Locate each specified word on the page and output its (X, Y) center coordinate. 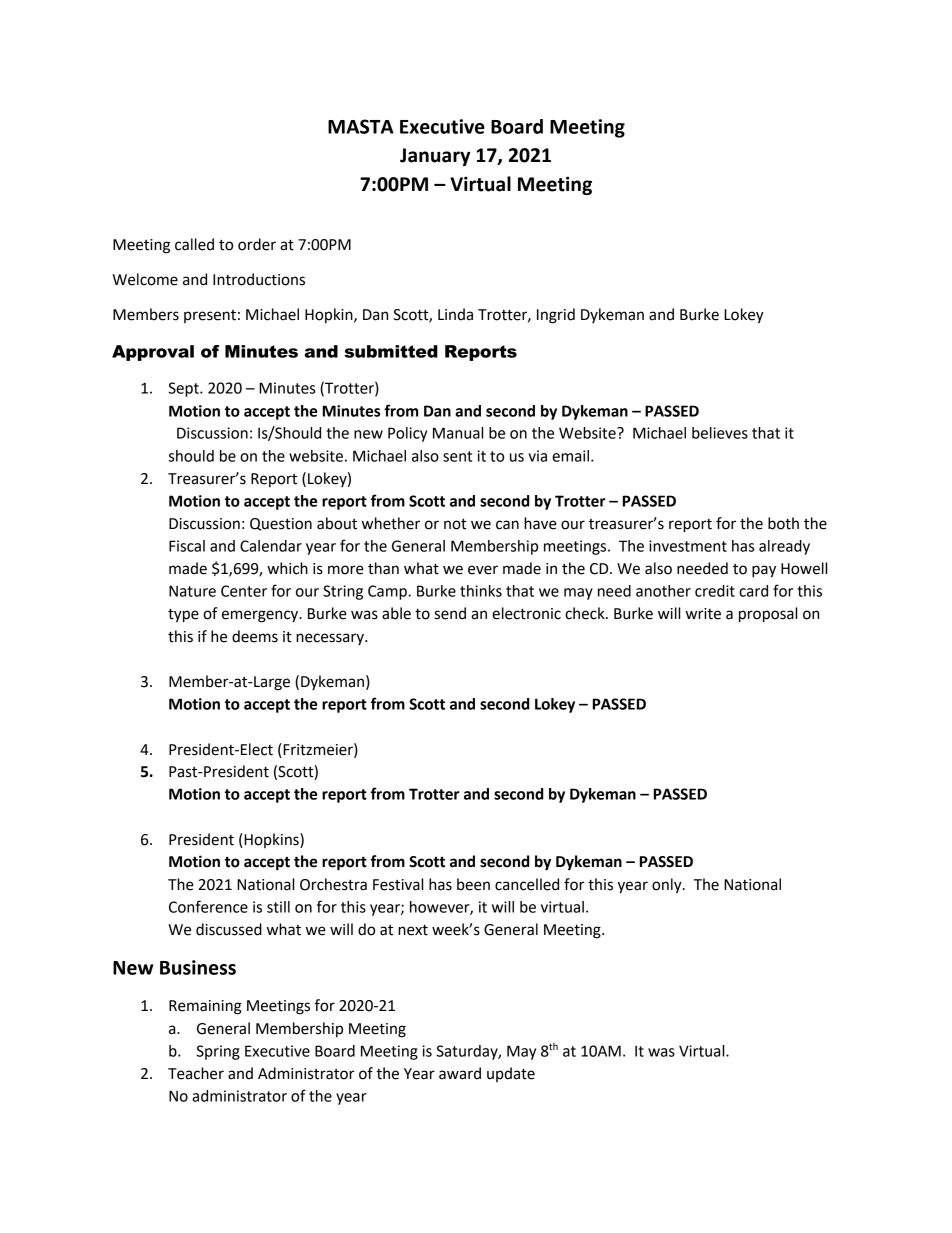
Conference (208, 906)
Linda (455, 314)
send (450, 613)
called (194, 244)
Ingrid (556, 316)
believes (720, 433)
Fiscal (187, 546)
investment (688, 546)
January (435, 157)
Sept (184, 389)
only (668, 886)
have (540, 523)
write (703, 614)
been (473, 884)
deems (255, 636)
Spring (218, 1052)
